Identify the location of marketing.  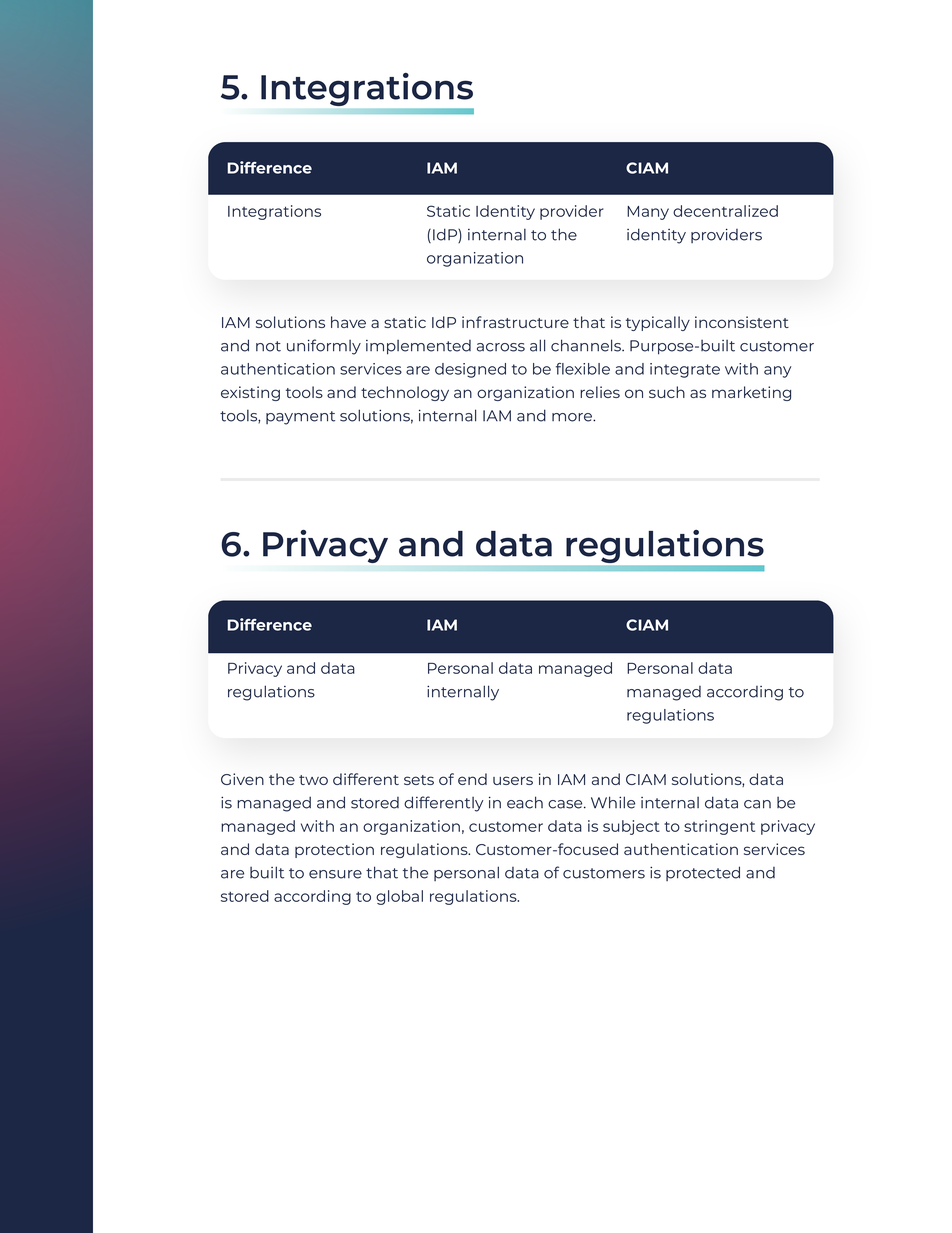
(751, 393).
